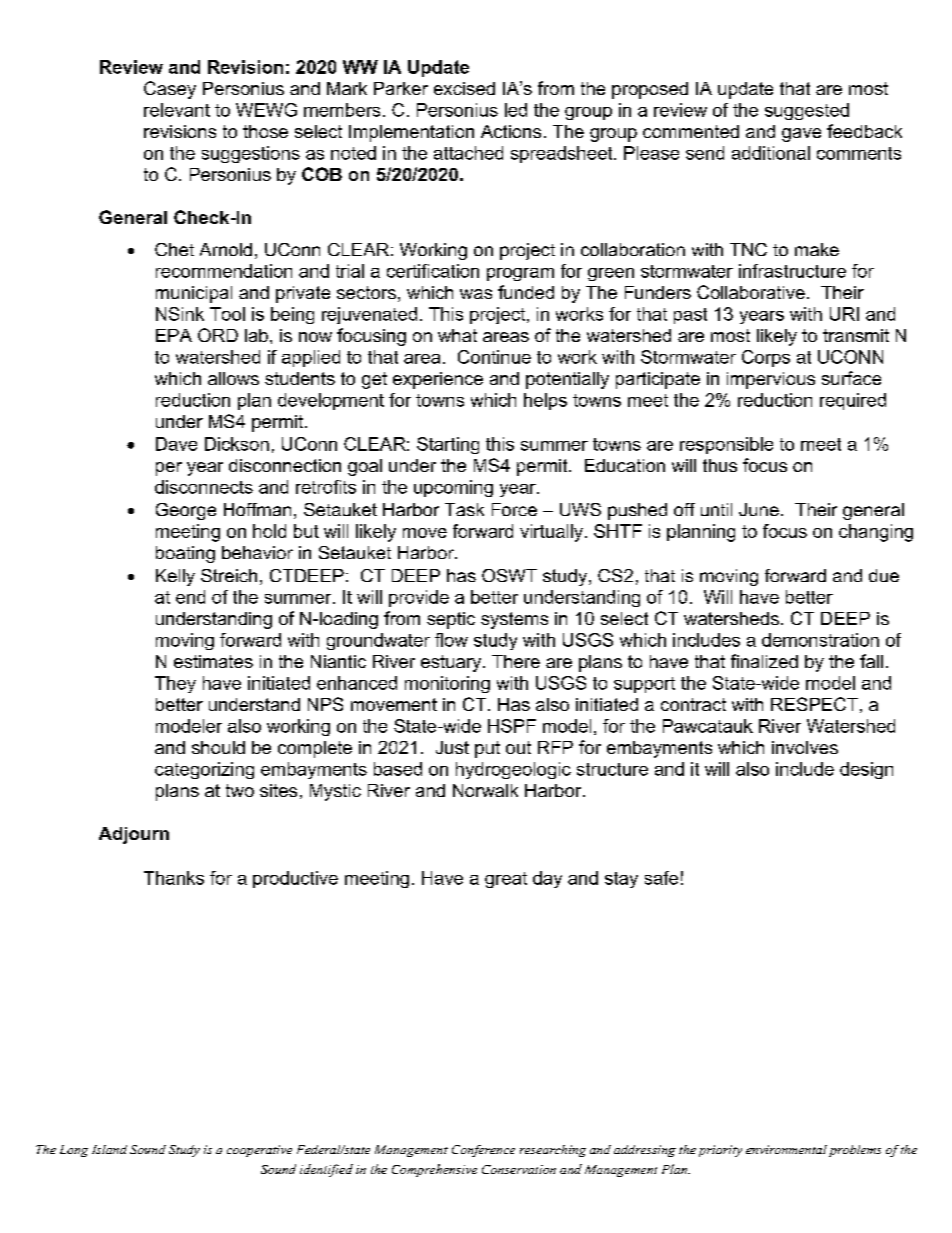 The height and width of the screenshot is (1233, 952). Describe the element at coordinates (177, 110) in the screenshot. I see `relevant` at that location.
